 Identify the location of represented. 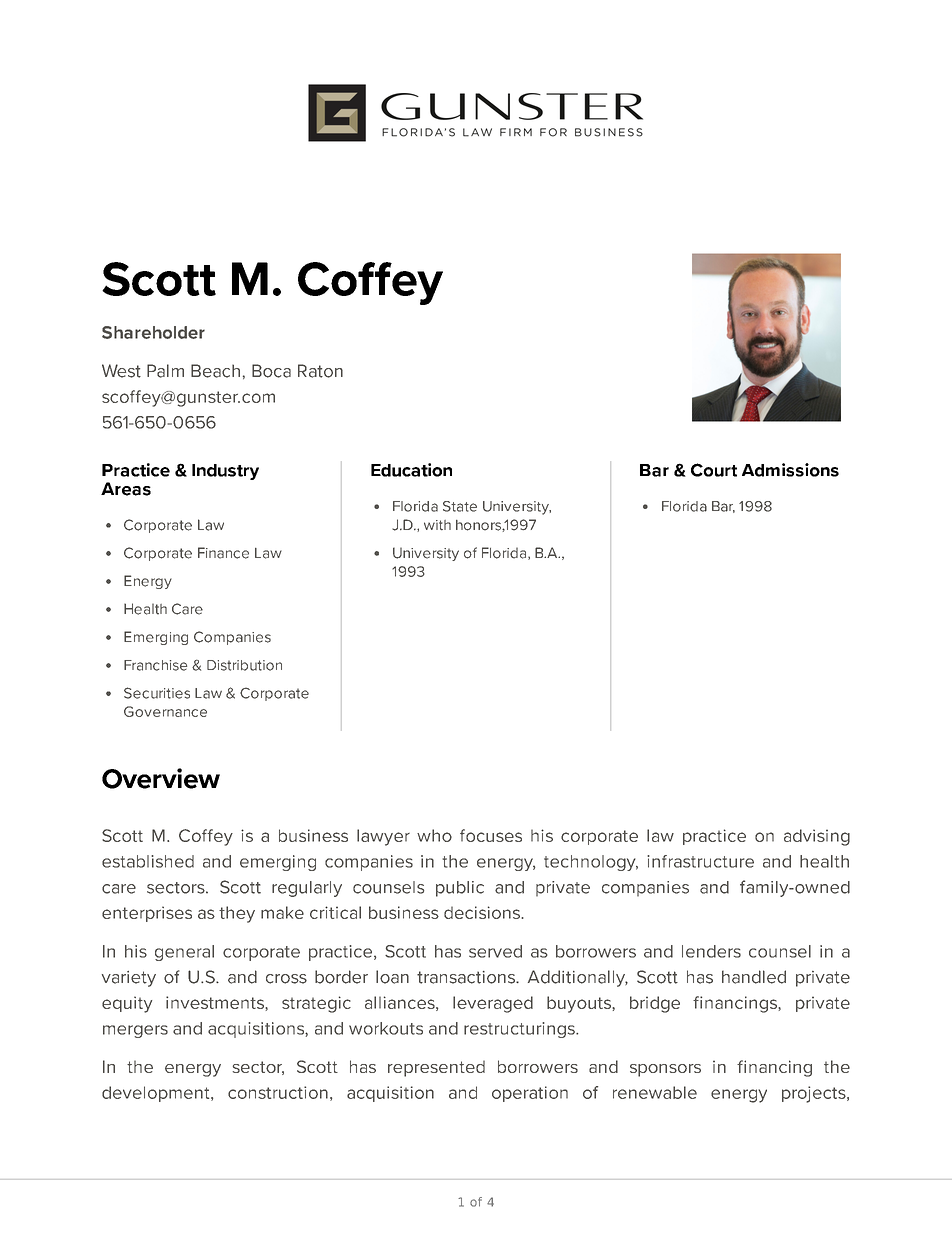
(436, 1068).
